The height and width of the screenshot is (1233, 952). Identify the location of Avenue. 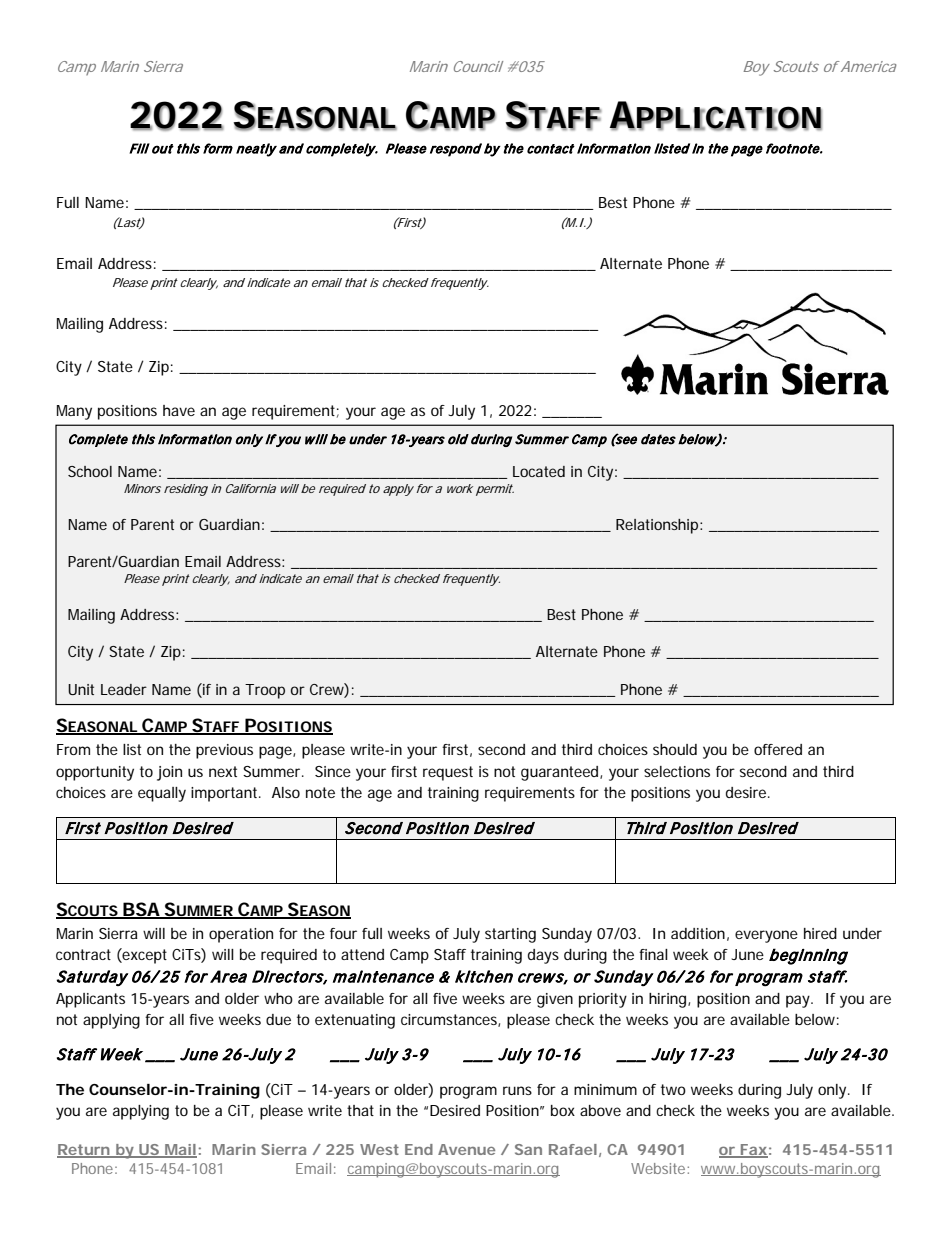
(466, 1149).
